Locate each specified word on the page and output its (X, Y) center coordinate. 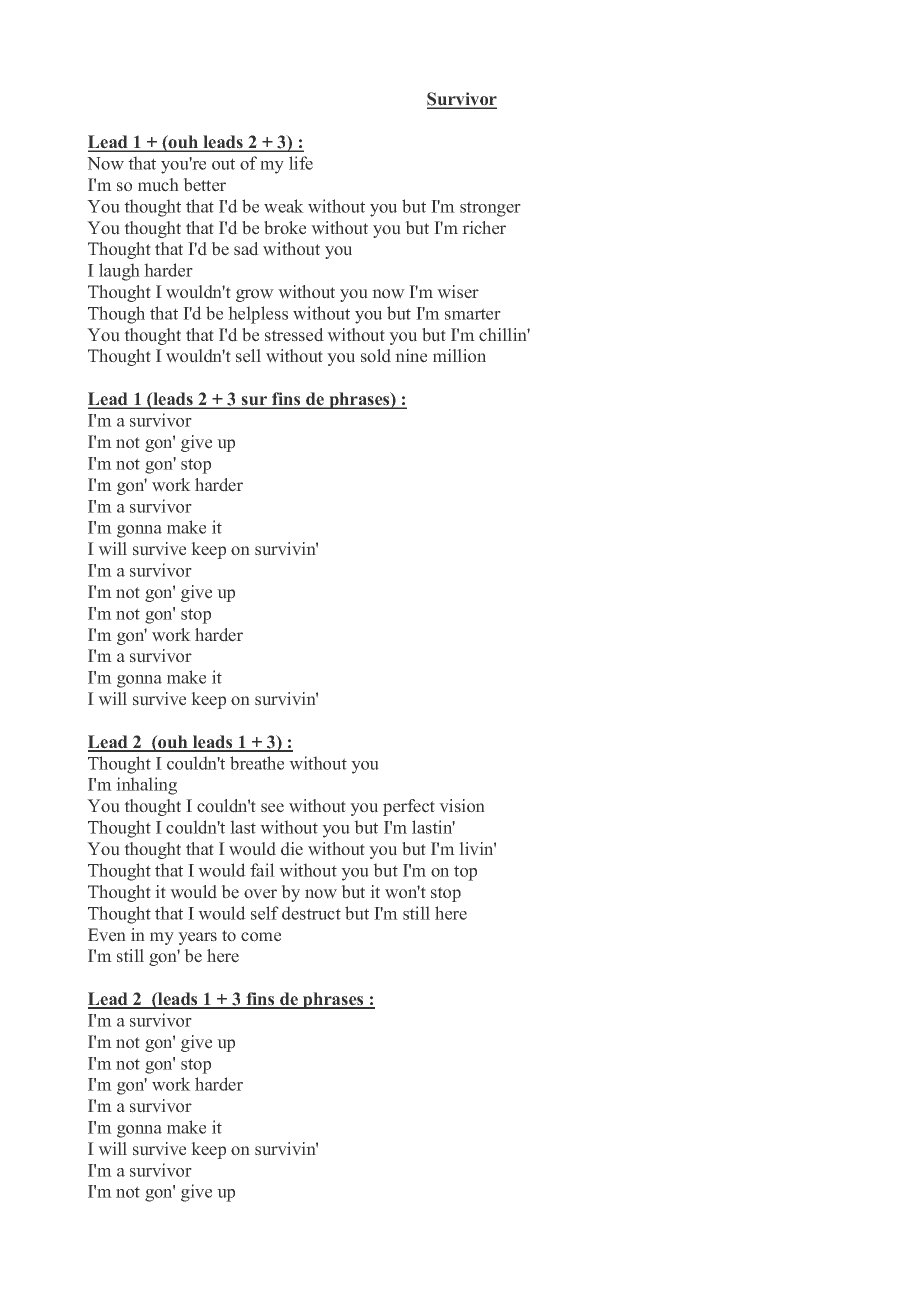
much (158, 185)
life (301, 163)
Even (107, 935)
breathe (257, 763)
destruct (311, 913)
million (459, 356)
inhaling (146, 786)
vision (462, 806)
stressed (294, 335)
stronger (490, 209)
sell (248, 356)
